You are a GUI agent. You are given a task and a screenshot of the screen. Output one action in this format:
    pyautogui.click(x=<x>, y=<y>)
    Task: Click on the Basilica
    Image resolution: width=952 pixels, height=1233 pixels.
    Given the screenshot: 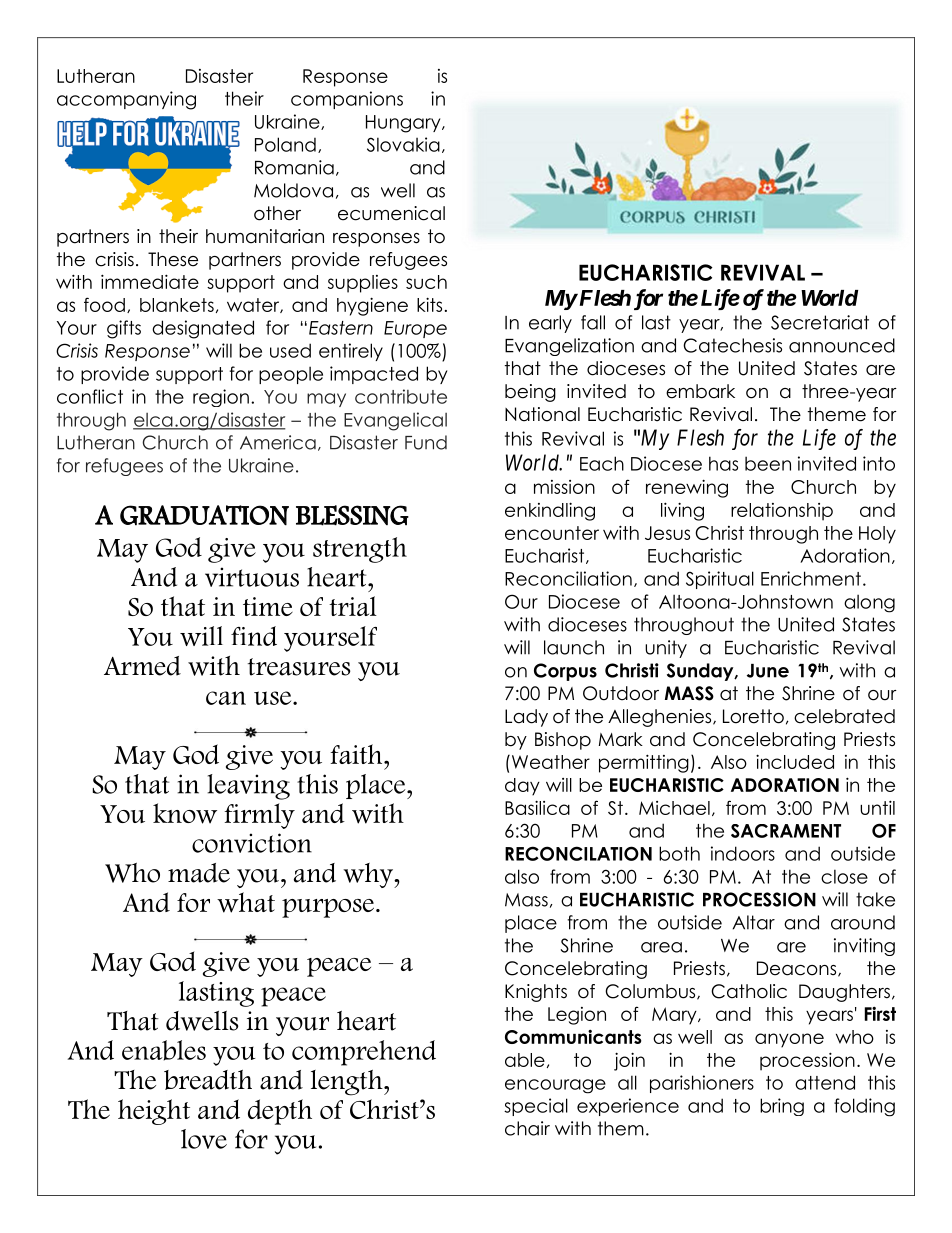 What is the action you would take?
    pyautogui.click(x=537, y=807)
